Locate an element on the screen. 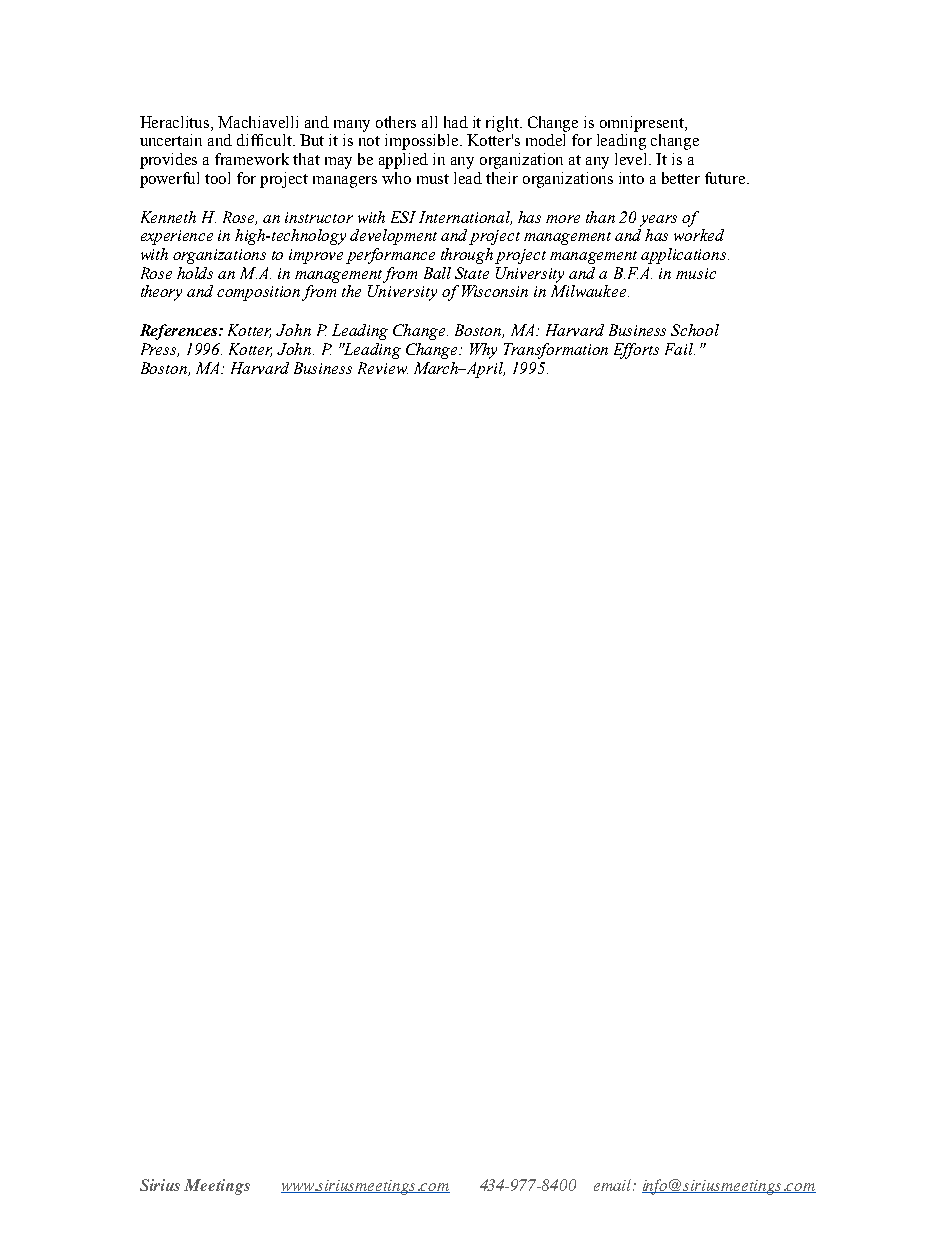 The height and width of the screenshot is (1233, 952). framework is located at coordinates (252, 159).
